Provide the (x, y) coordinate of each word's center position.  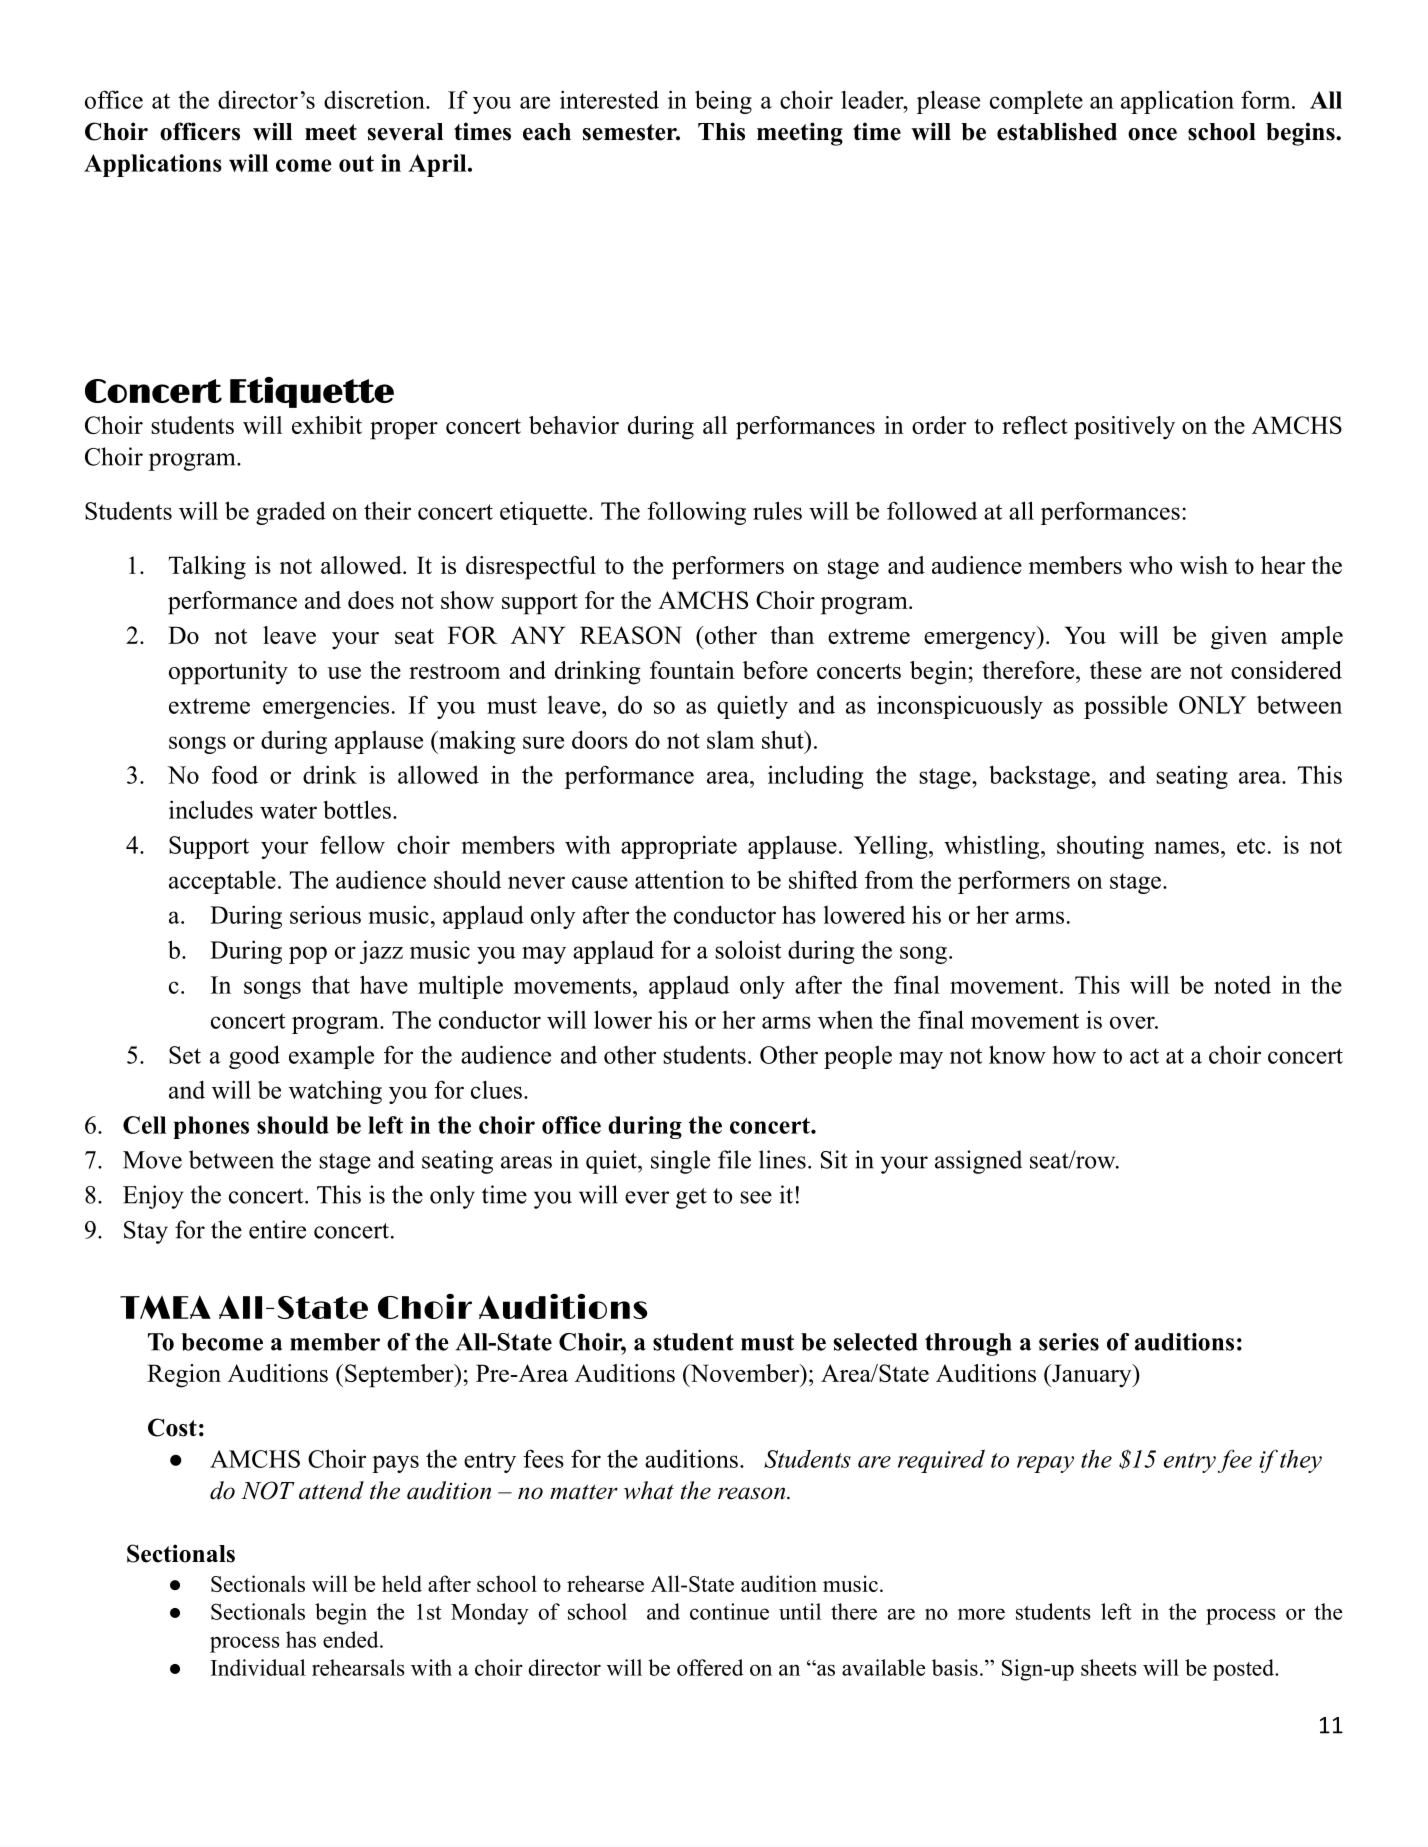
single (680, 1162)
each (547, 132)
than (792, 635)
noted (1242, 984)
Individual (258, 1667)
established (1057, 131)
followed (932, 510)
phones (211, 1127)
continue (729, 1611)
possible (1126, 707)
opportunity (228, 673)
